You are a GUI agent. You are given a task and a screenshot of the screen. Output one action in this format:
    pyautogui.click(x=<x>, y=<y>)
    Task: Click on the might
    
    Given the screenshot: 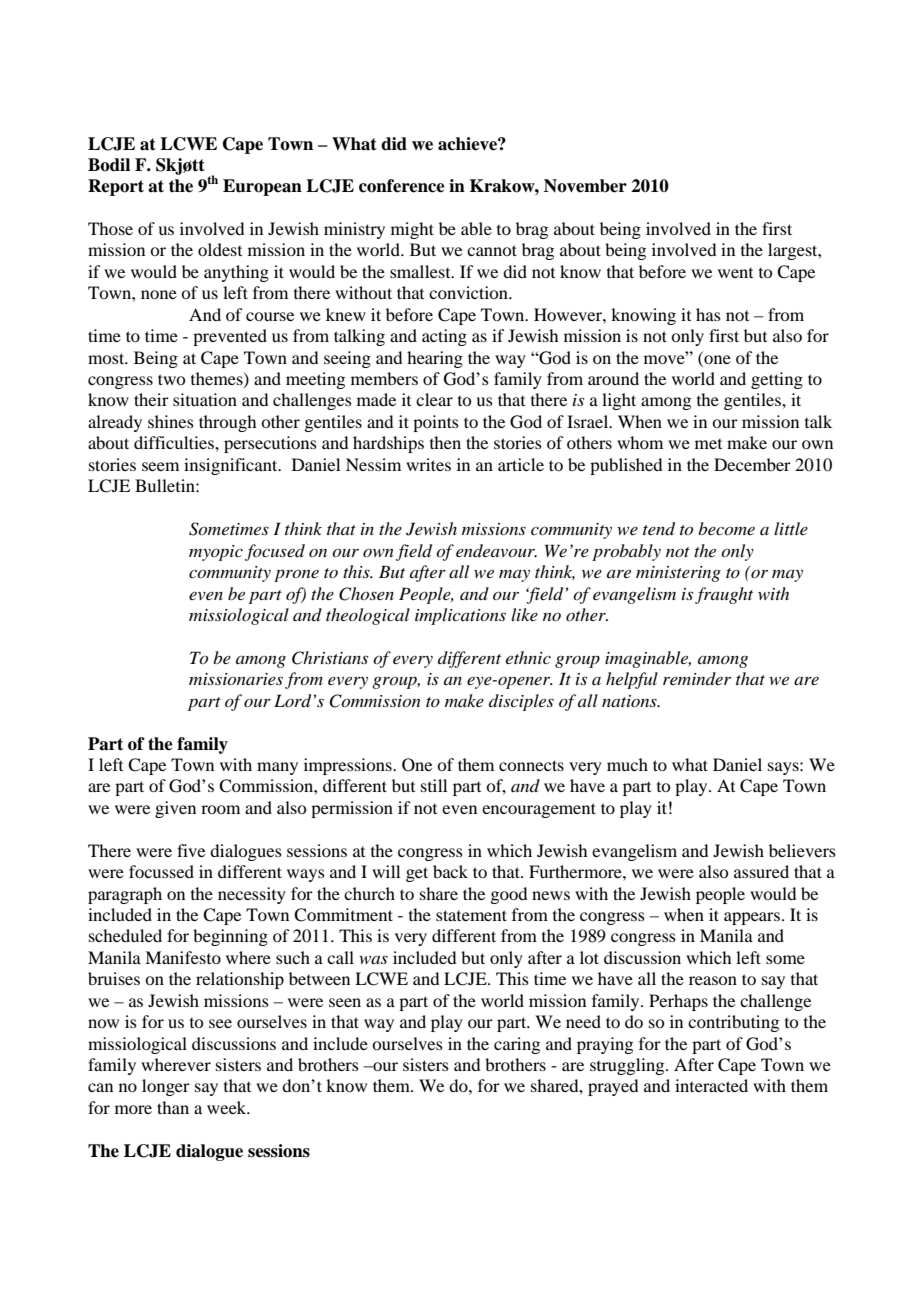 What is the action you would take?
    pyautogui.click(x=412, y=230)
